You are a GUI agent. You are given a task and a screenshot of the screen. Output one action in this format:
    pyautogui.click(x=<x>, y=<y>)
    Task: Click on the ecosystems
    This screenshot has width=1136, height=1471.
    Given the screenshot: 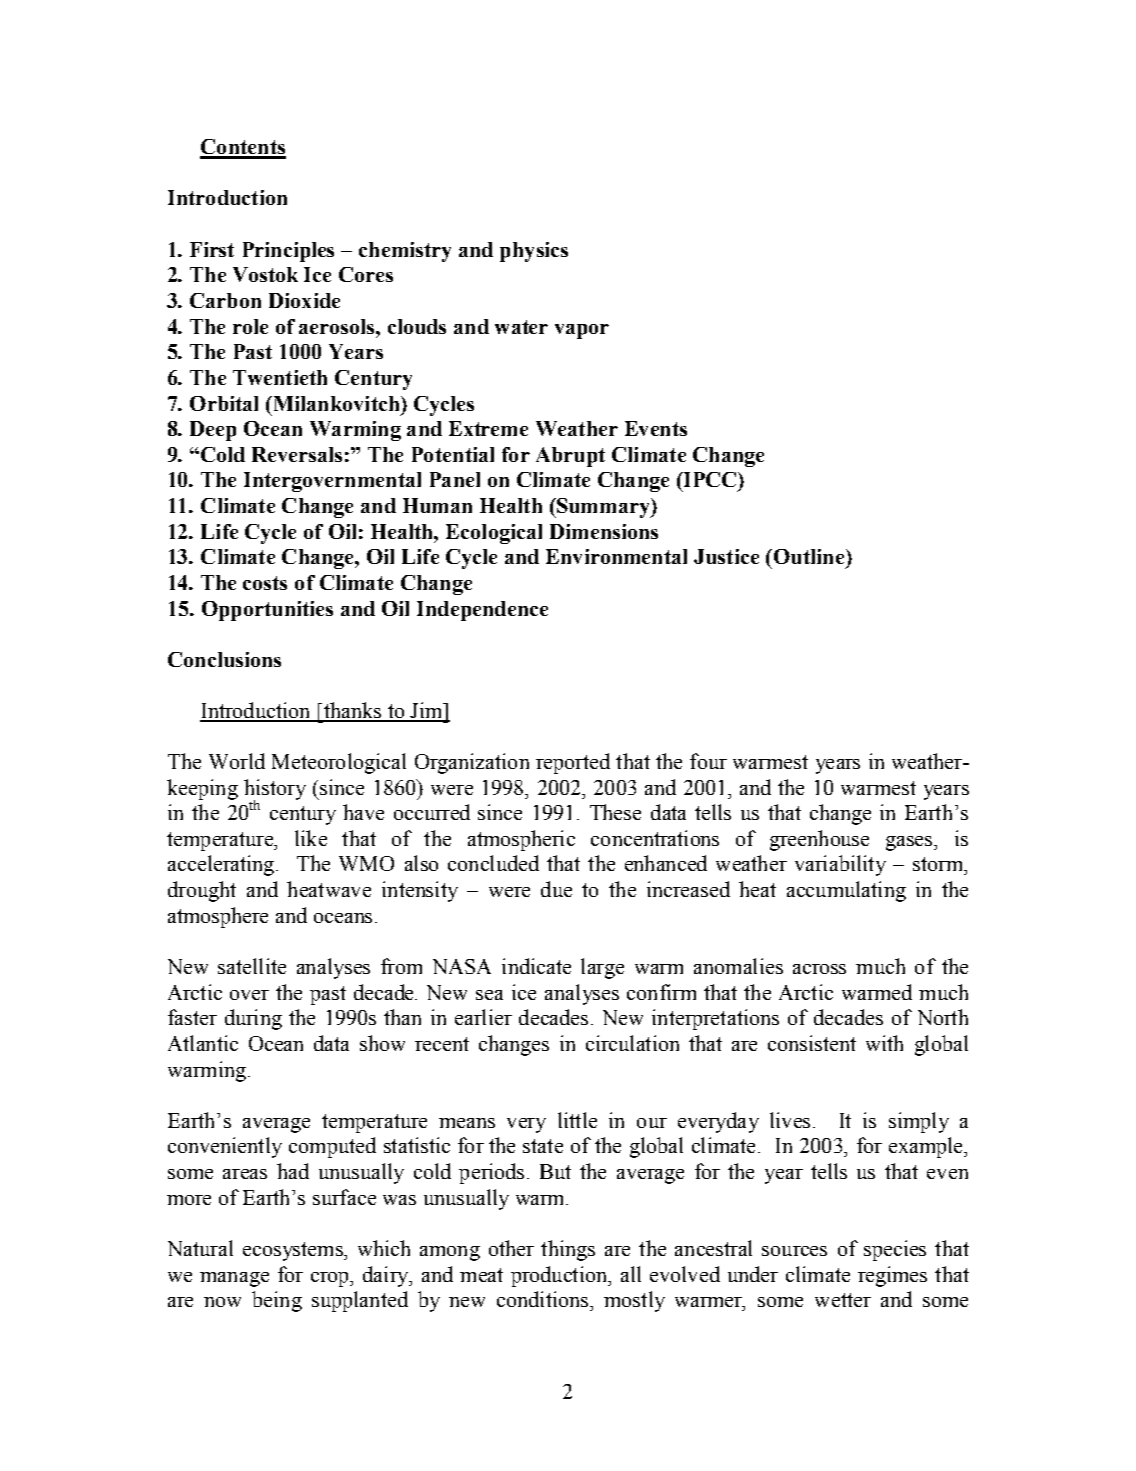 What is the action you would take?
    pyautogui.click(x=294, y=1251)
